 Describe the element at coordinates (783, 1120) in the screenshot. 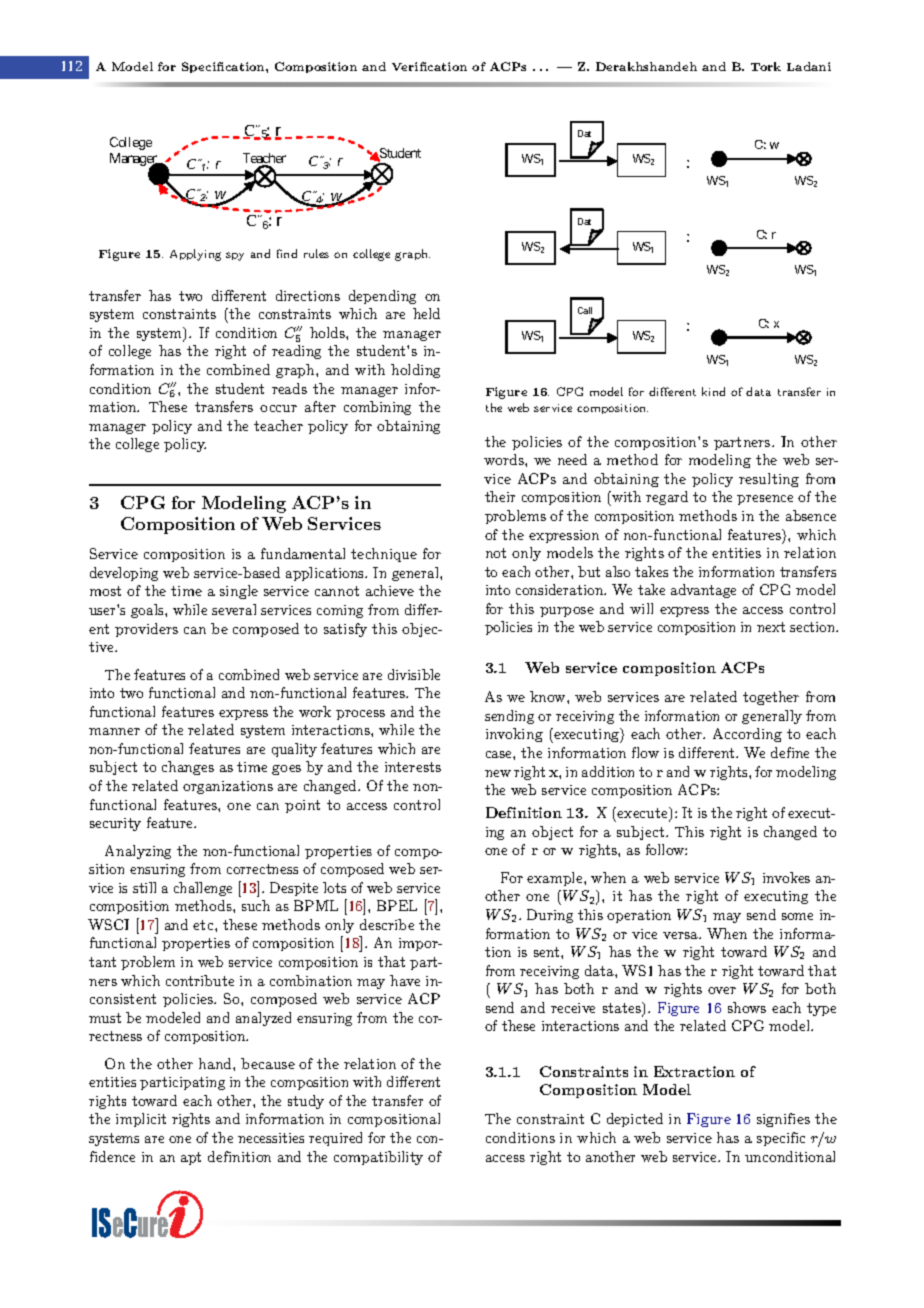

I see `signifies` at that location.
